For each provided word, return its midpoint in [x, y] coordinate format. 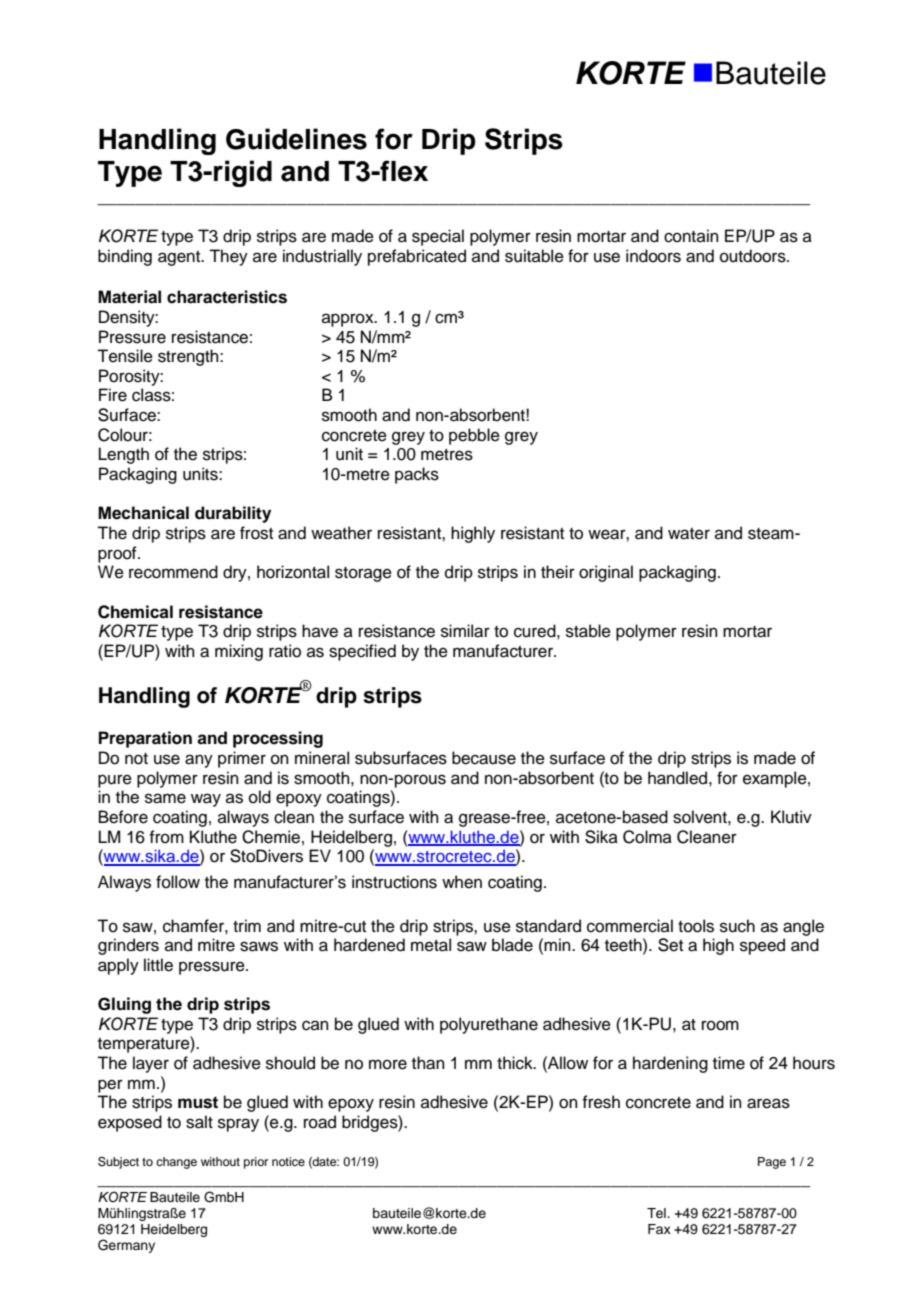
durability [233, 514]
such [737, 926]
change [176, 1163]
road [320, 1122]
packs [417, 475]
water [689, 534]
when [462, 882]
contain [691, 236]
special [438, 237]
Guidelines [296, 139]
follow [178, 882]
